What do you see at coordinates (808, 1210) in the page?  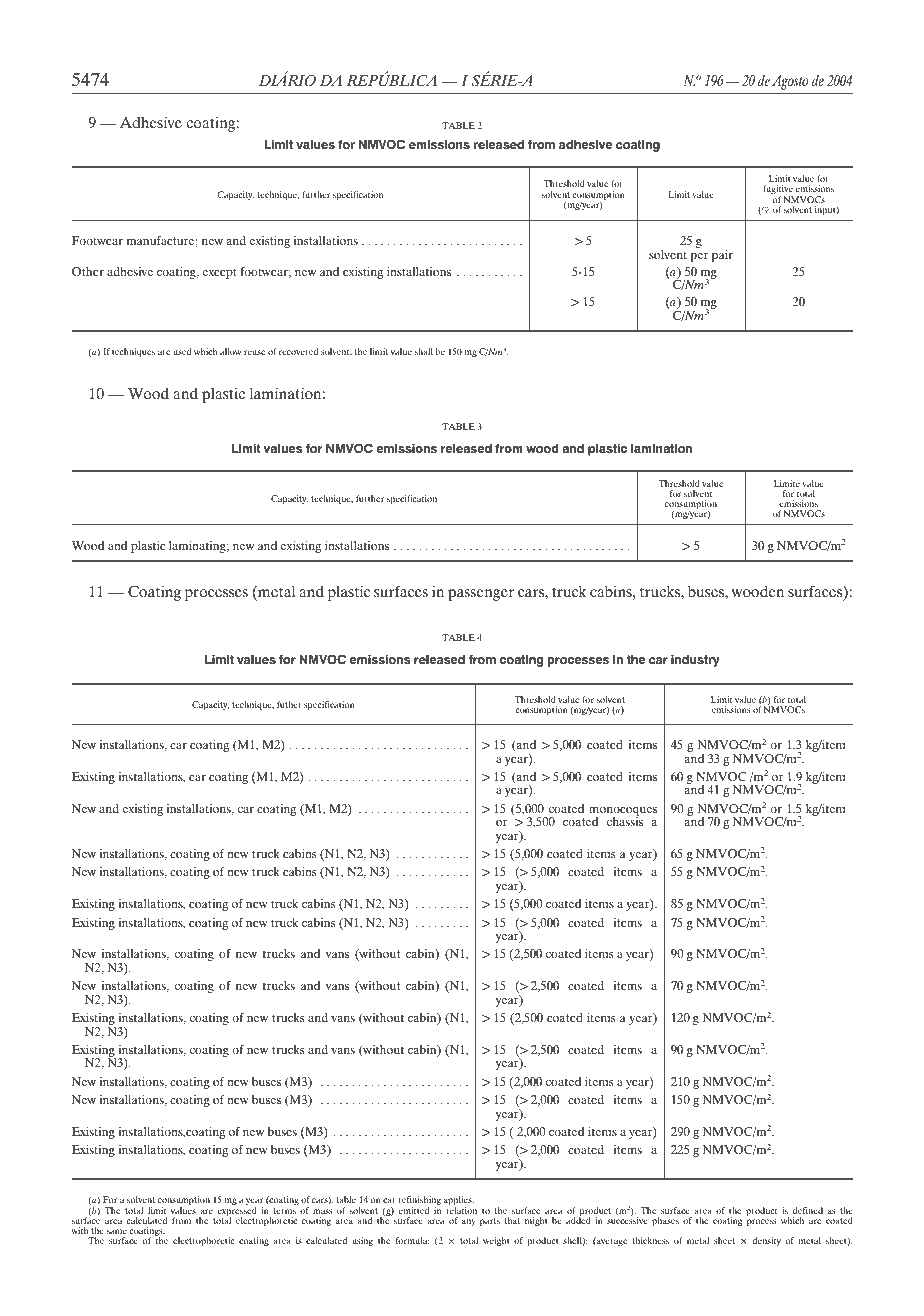 I see `defined` at bounding box center [808, 1210].
